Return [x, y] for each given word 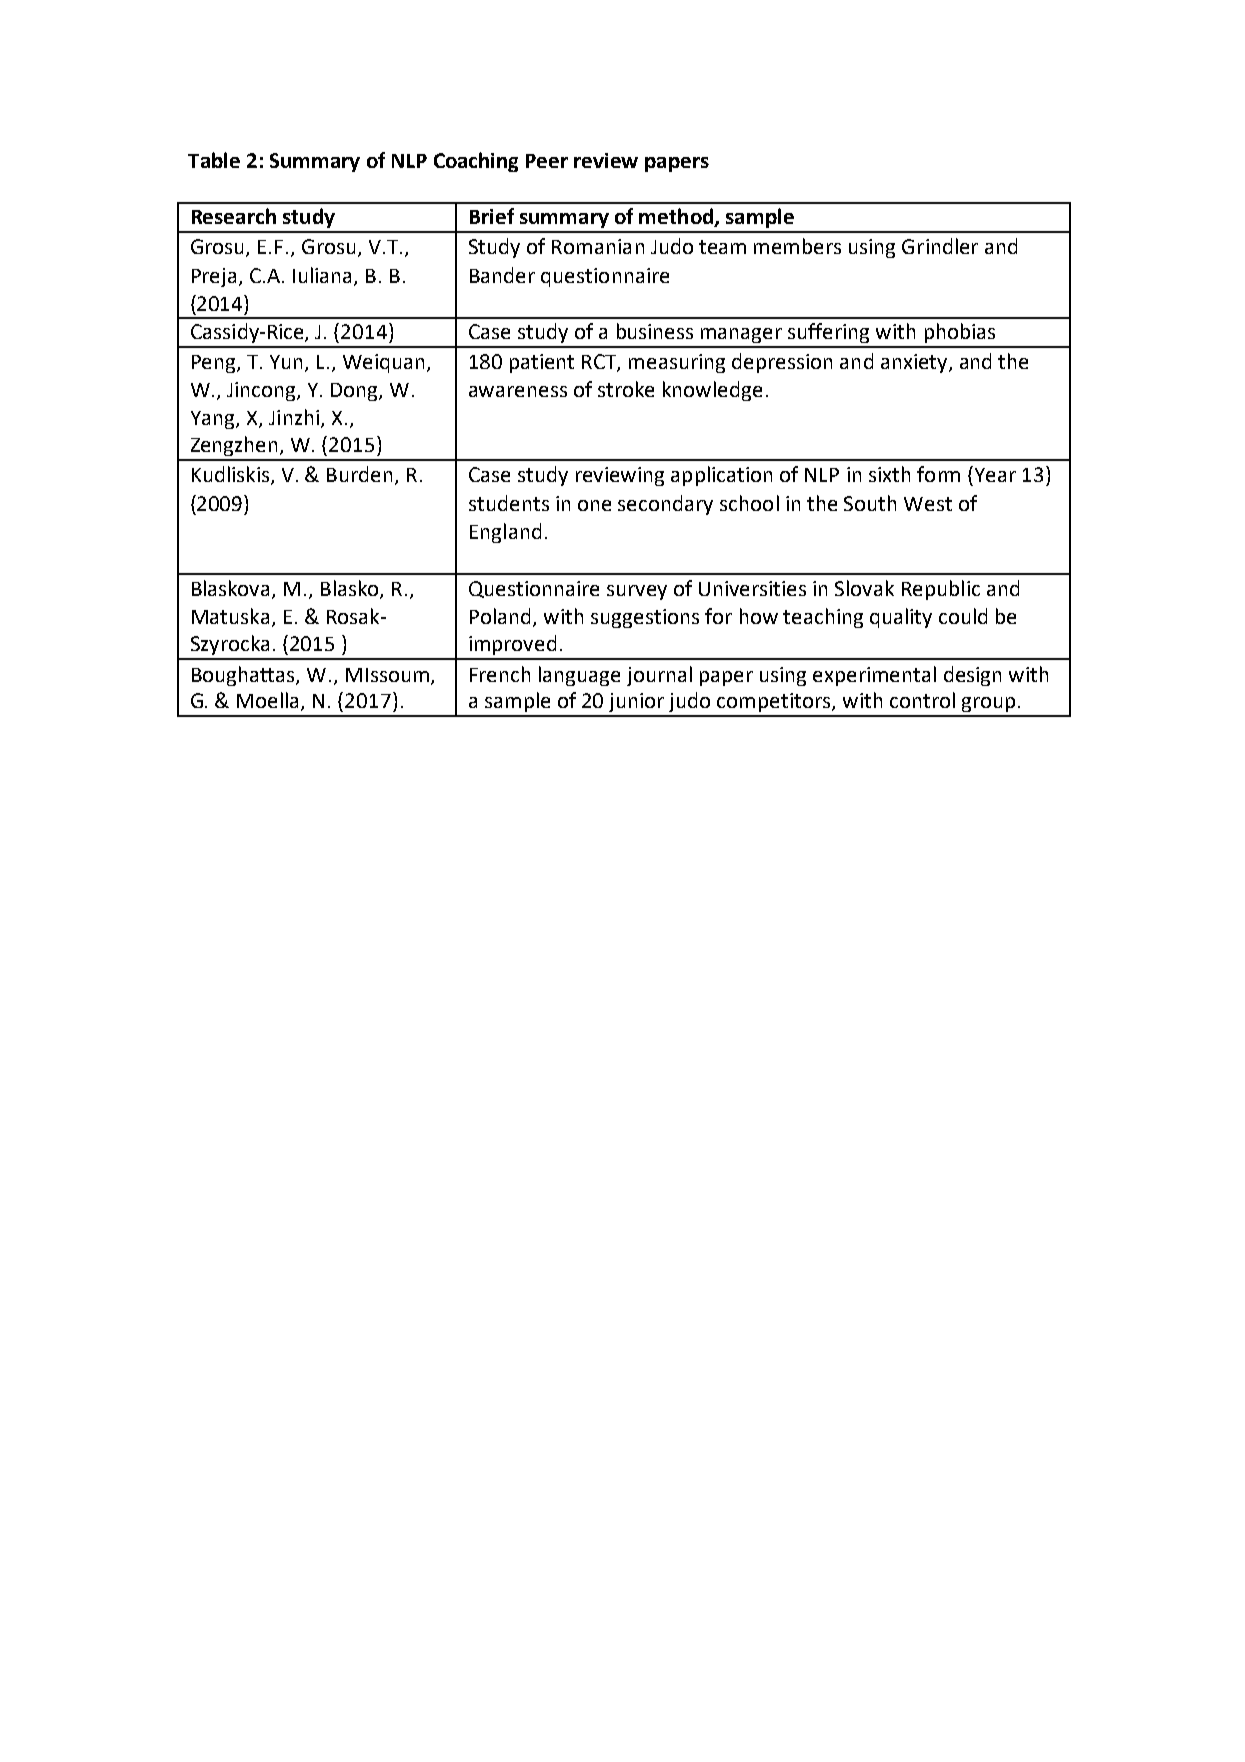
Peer [547, 161]
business [655, 331]
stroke [626, 389]
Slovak [864, 588]
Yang [214, 420]
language [579, 676]
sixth [889, 474]
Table [214, 160]
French [500, 674]
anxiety [915, 363]
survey [637, 592]
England [505, 533]
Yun [288, 363]
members [797, 246]
